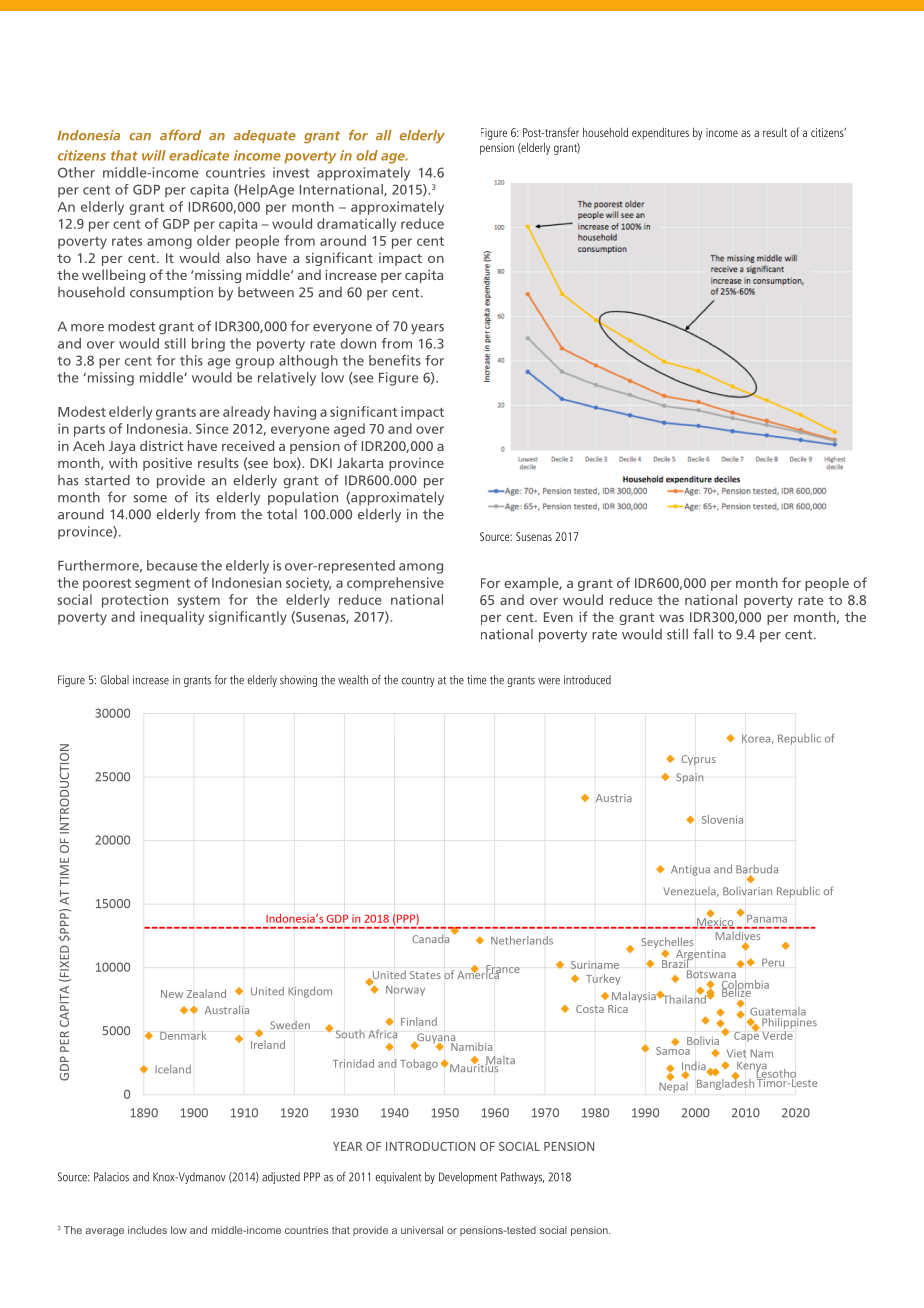 The image size is (924, 1308). What do you see at coordinates (356, 225) in the screenshot?
I see `dramatically` at bounding box center [356, 225].
